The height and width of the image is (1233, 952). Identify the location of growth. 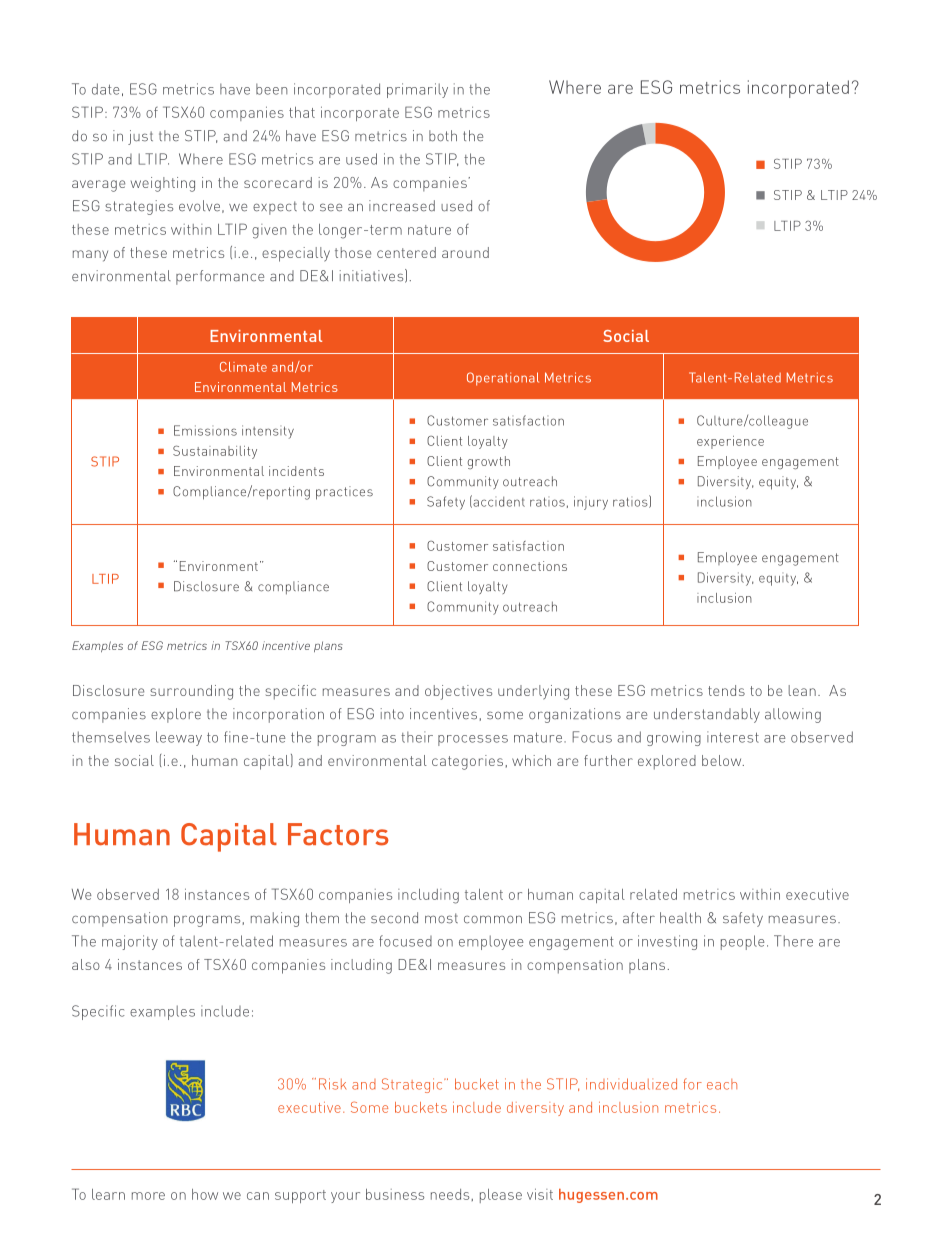
(489, 462).
